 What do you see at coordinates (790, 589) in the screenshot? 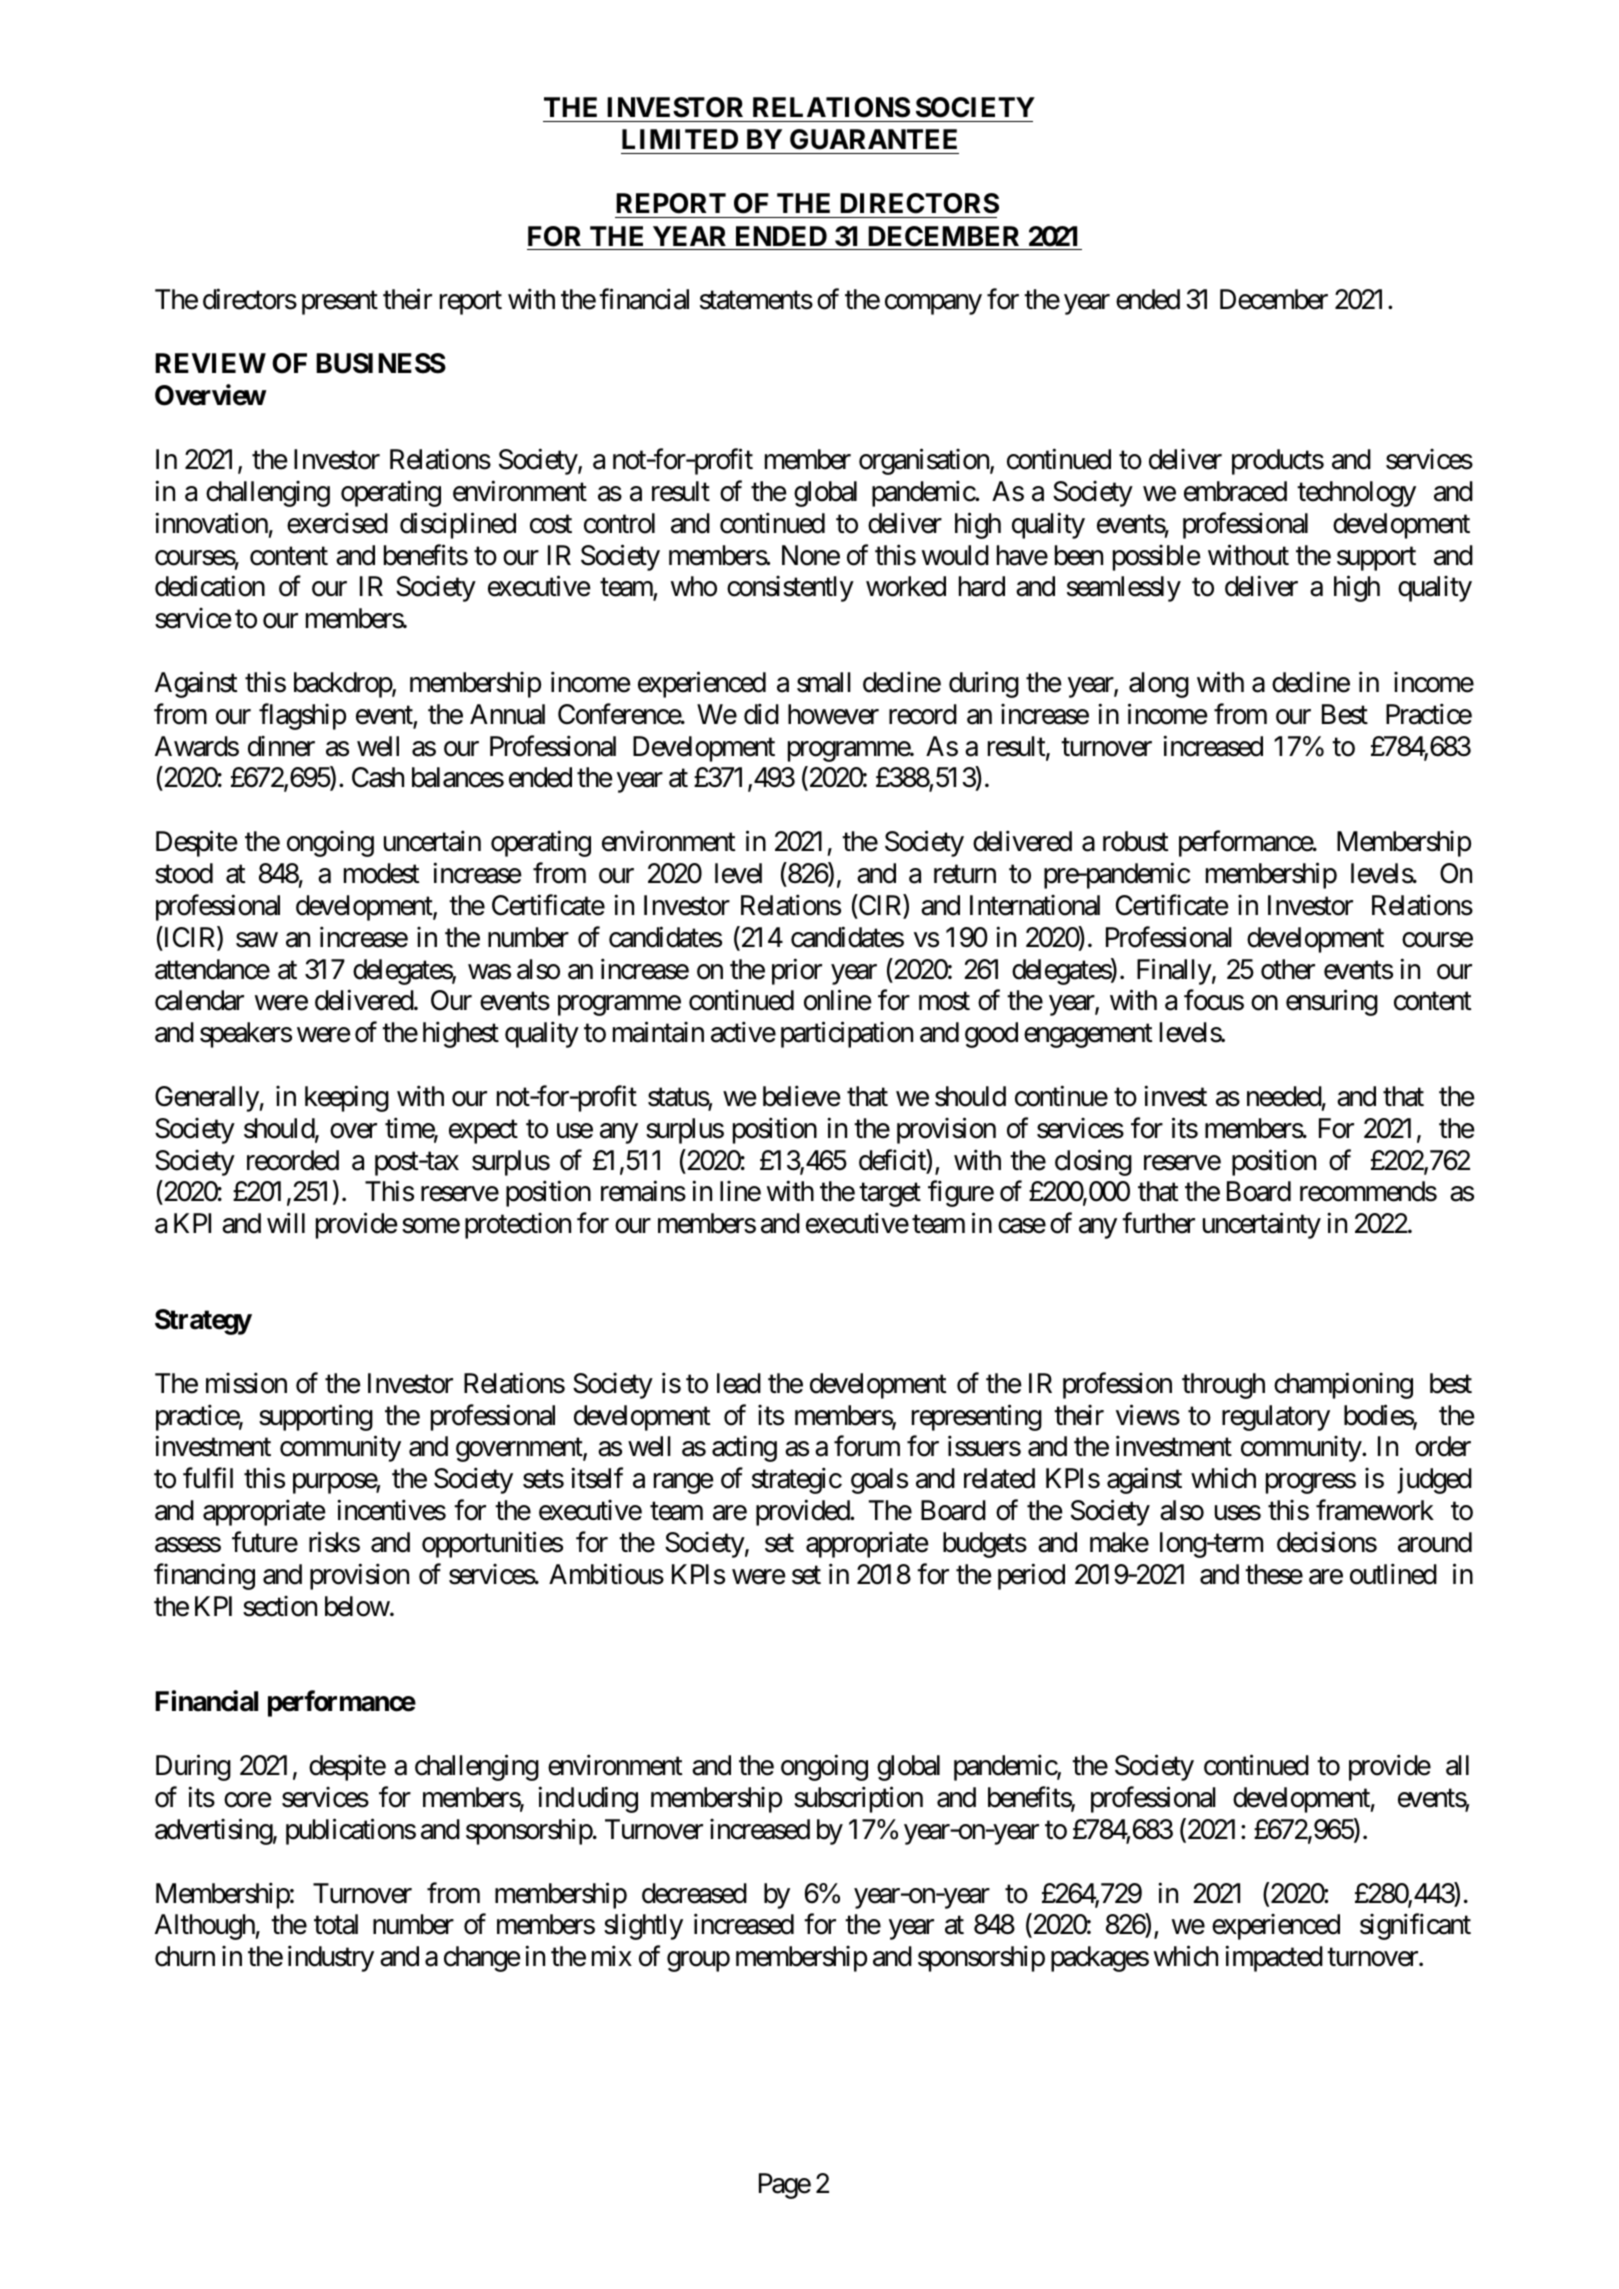
I see `consistently` at bounding box center [790, 589].
